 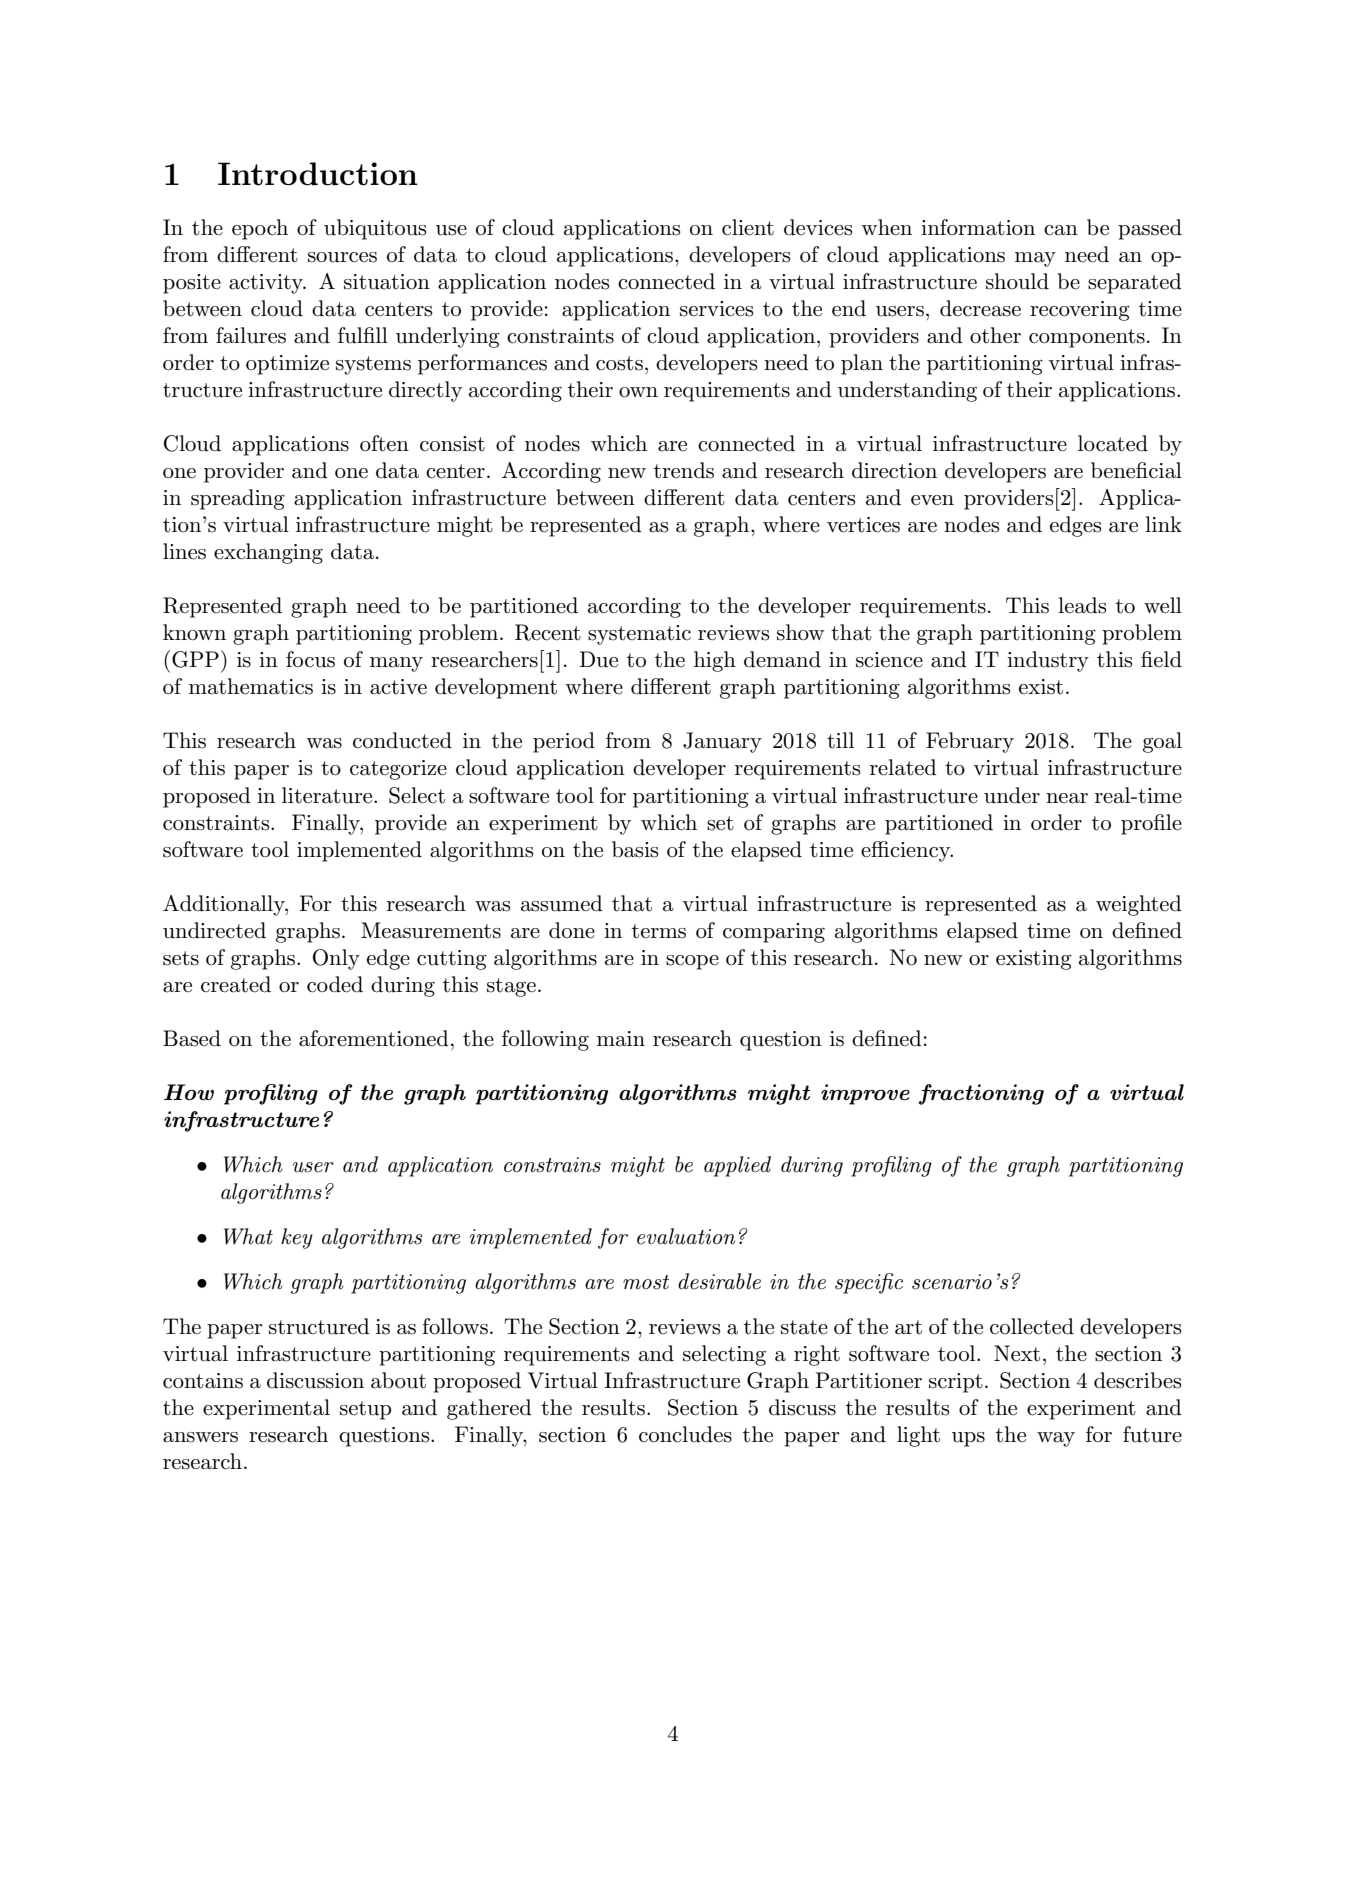 I want to click on basis, so click(x=635, y=849).
